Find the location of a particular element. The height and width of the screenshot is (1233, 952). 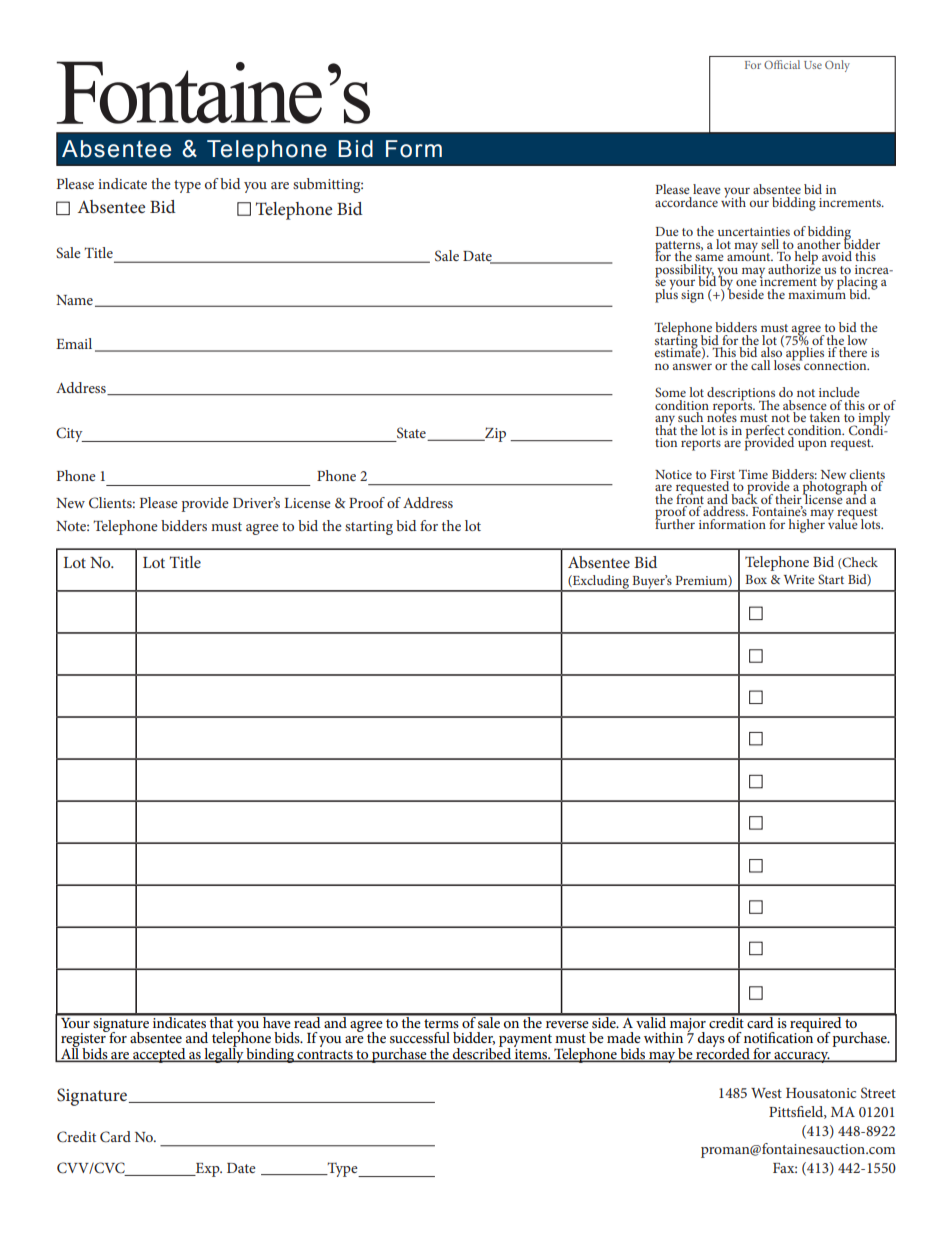

Exp is located at coordinates (207, 1170).
